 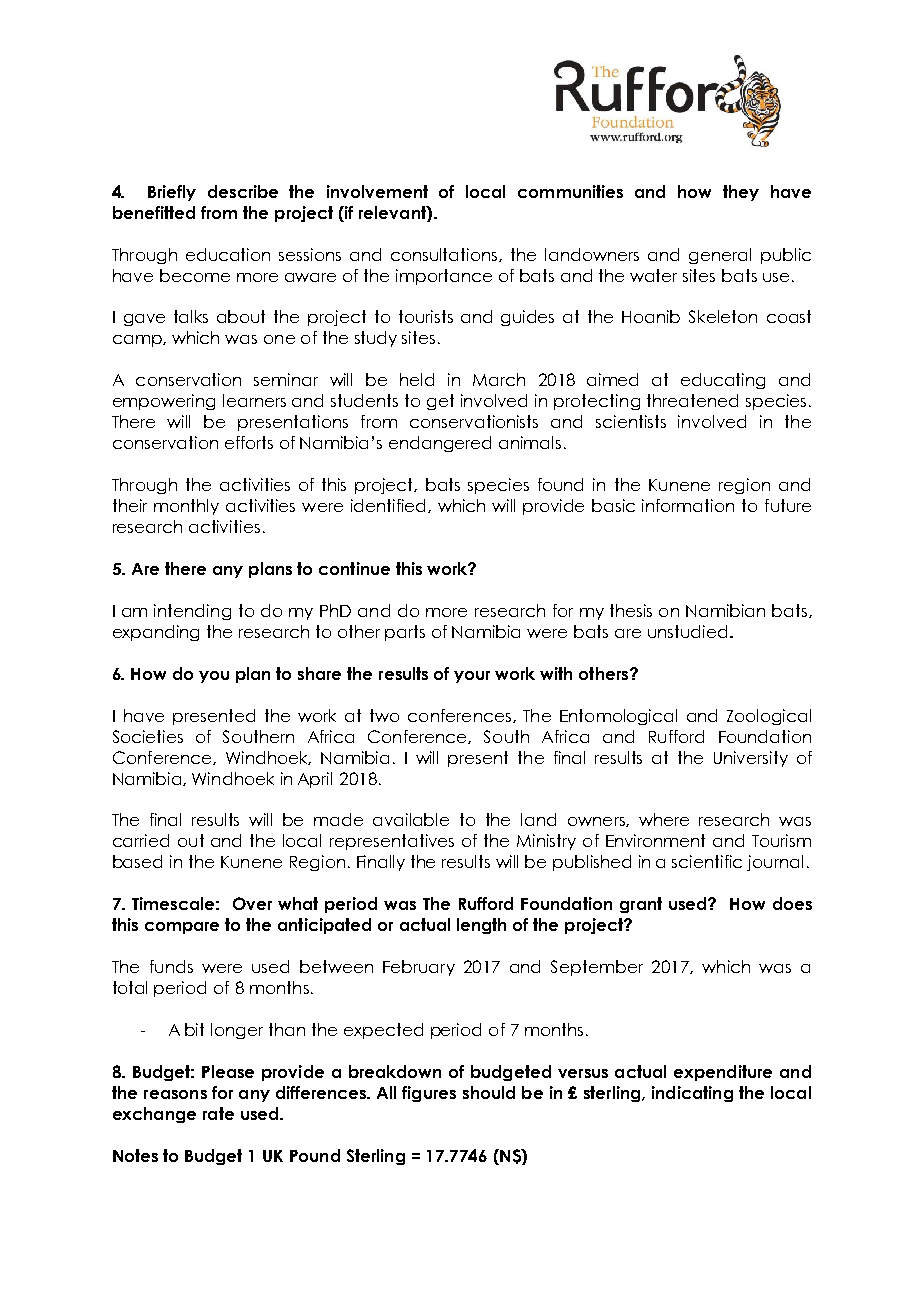 What do you see at coordinates (445, 255) in the page?
I see `consultations` at bounding box center [445, 255].
